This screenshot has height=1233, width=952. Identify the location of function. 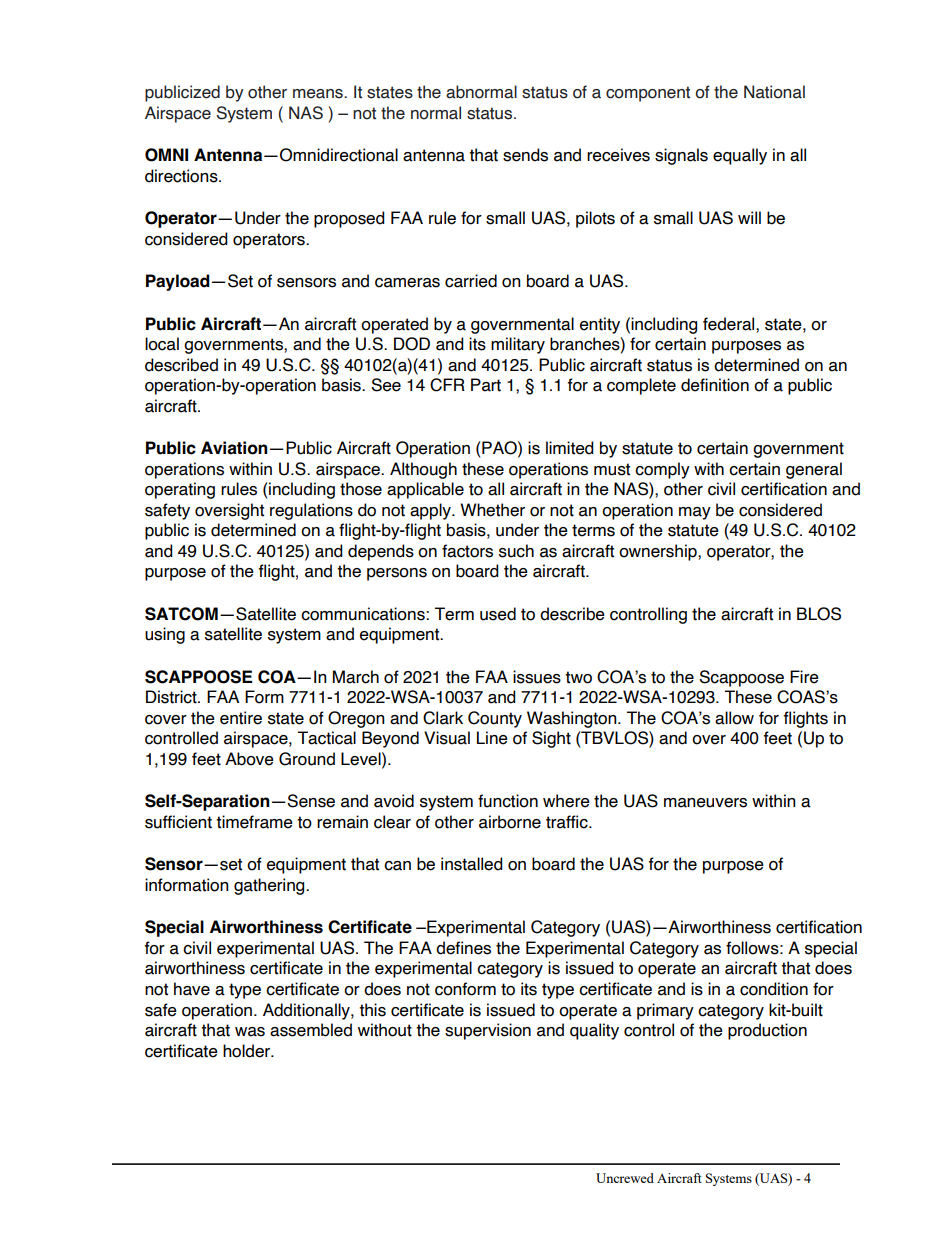
(508, 801).
